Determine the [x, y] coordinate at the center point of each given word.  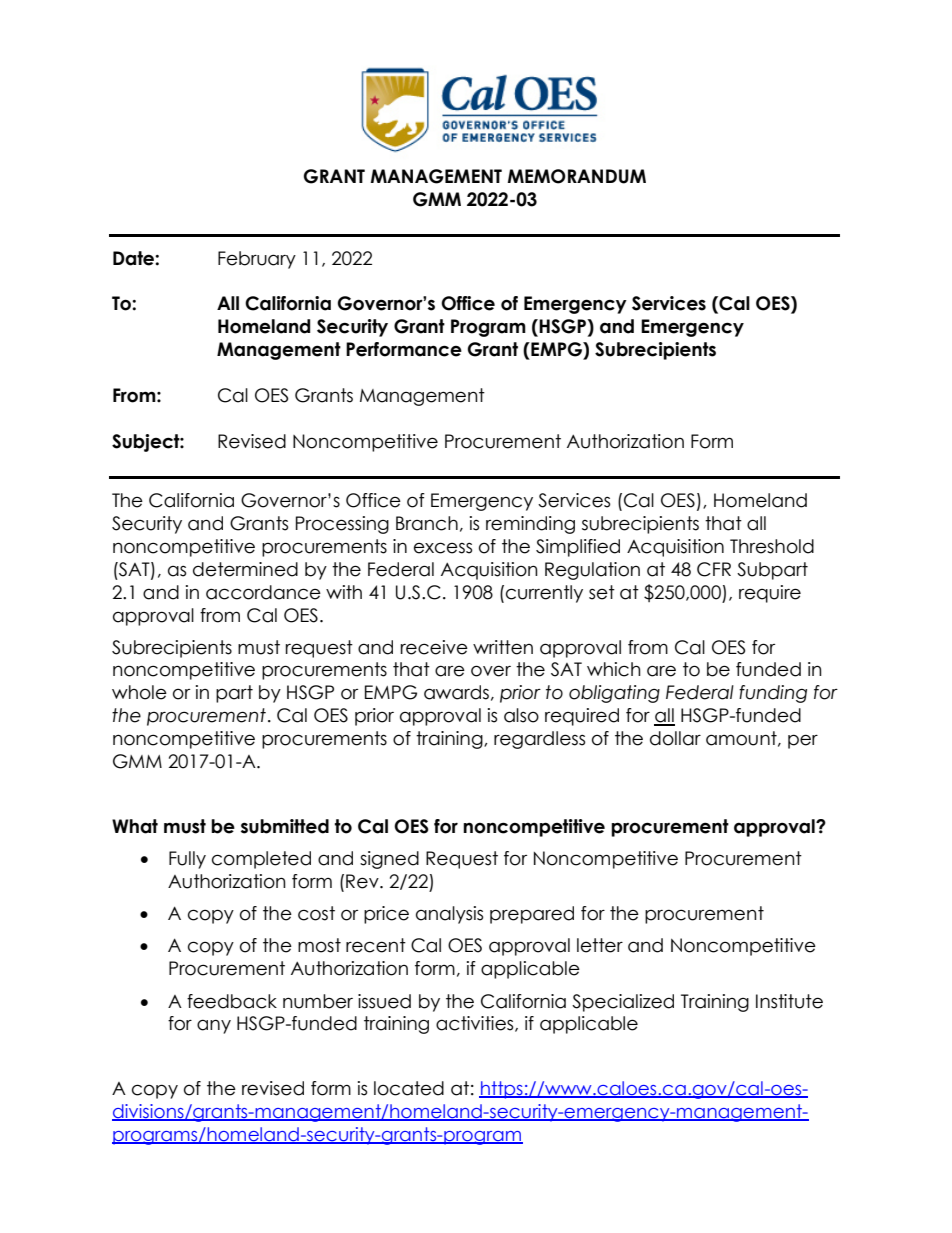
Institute [789, 1001]
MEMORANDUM [577, 176]
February [257, 260]
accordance [263, 592]
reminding [530, 525]
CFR [714, 569]
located [409, 1088]
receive [434, 647]
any [214, 1026]
